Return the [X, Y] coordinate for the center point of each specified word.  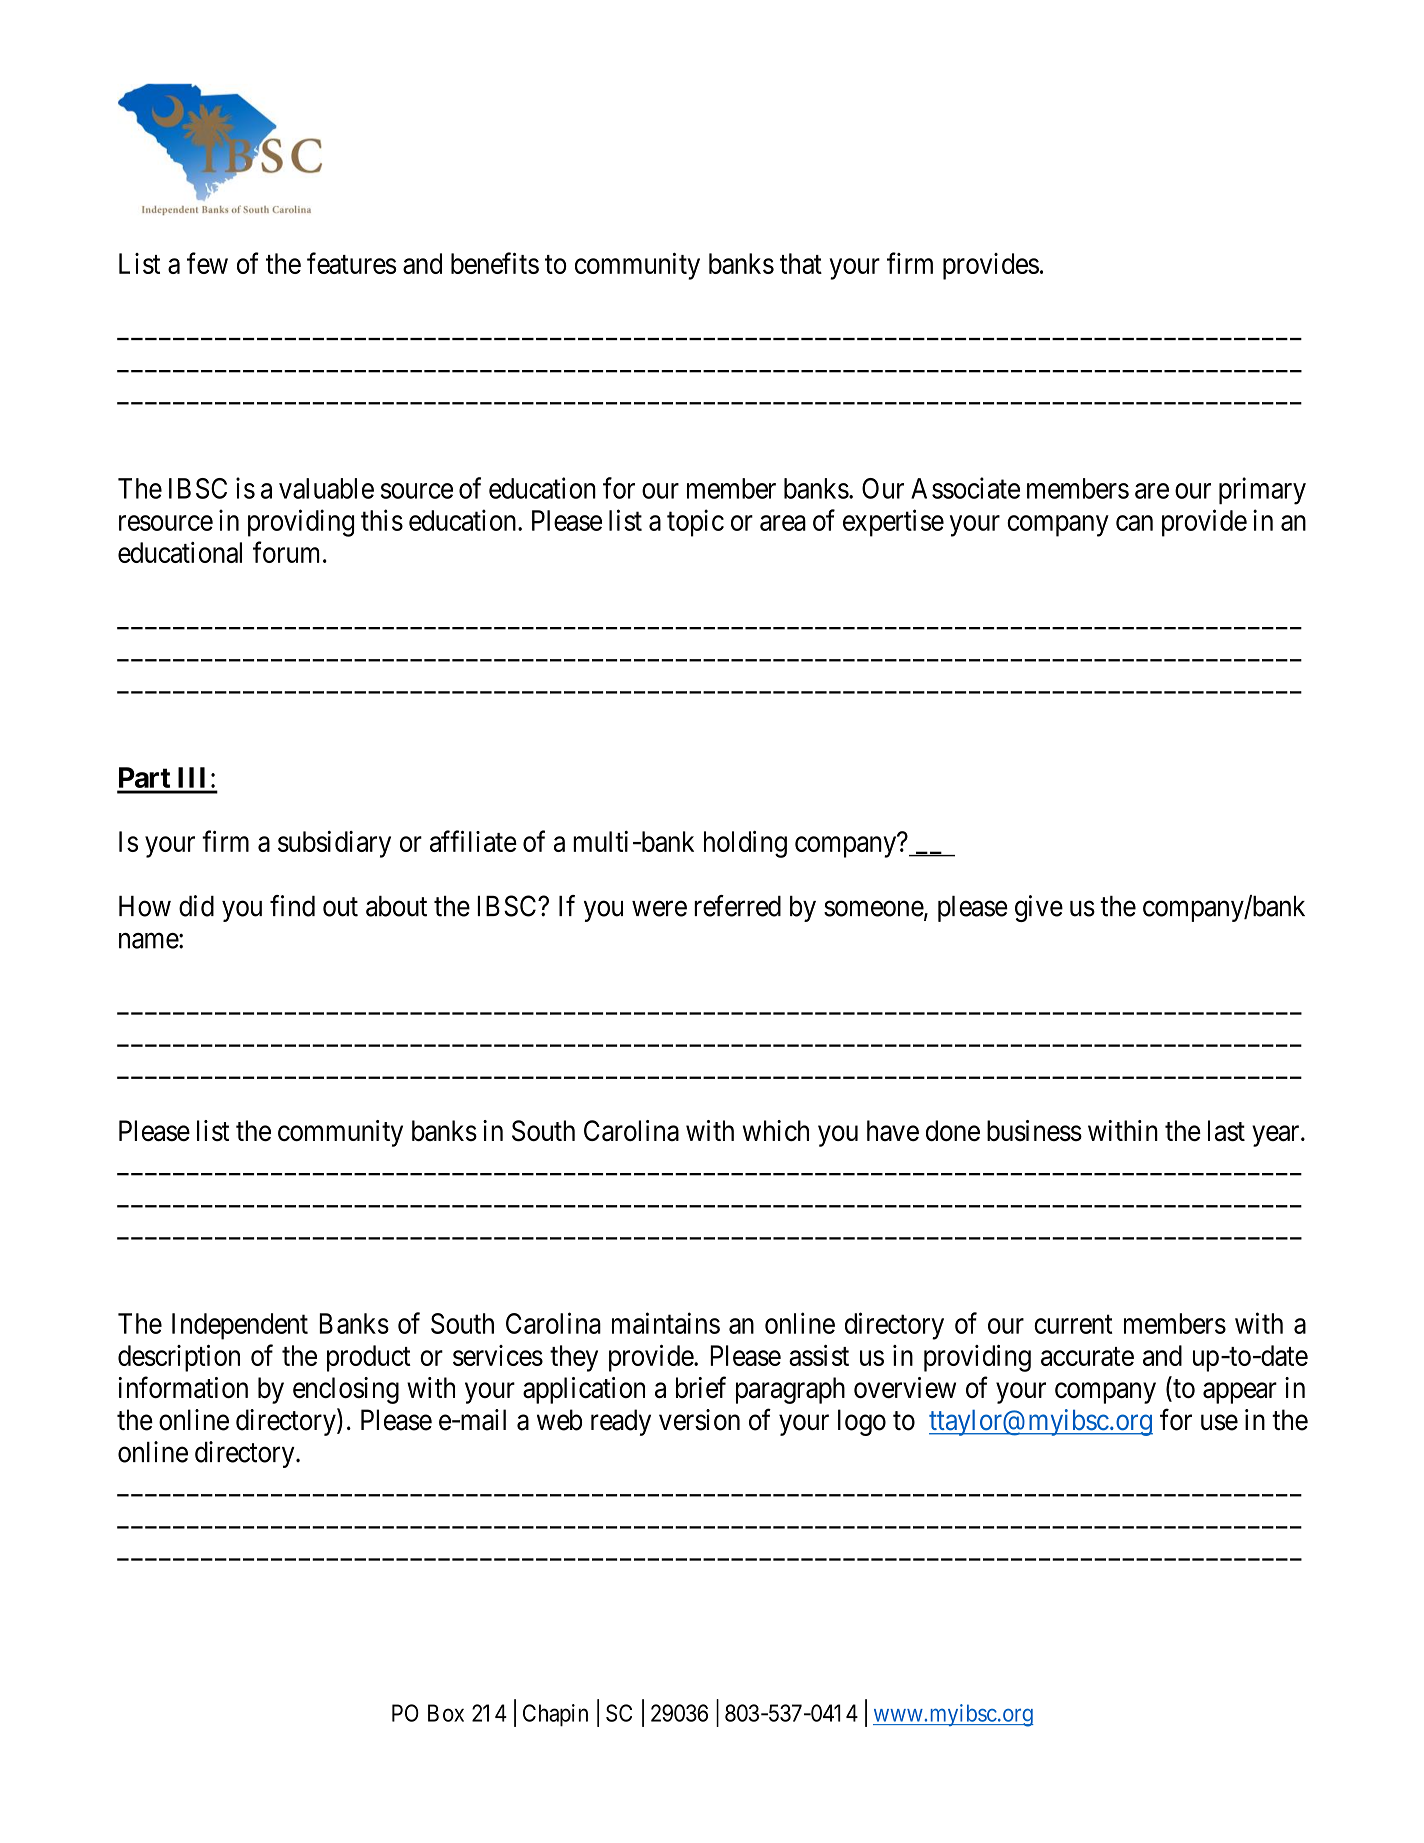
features [352, 263]
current [1073, 1324]
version [699, 1420]
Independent [240, 1326]
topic [695, 523]
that [801, 263]
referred [737, 906]
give [1039, 908]
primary [1262, 491]
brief [701, 1387]
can [1134, 523]
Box [446, 1713]
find [292, 906]
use [1219, 1423]
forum [286, 552]
